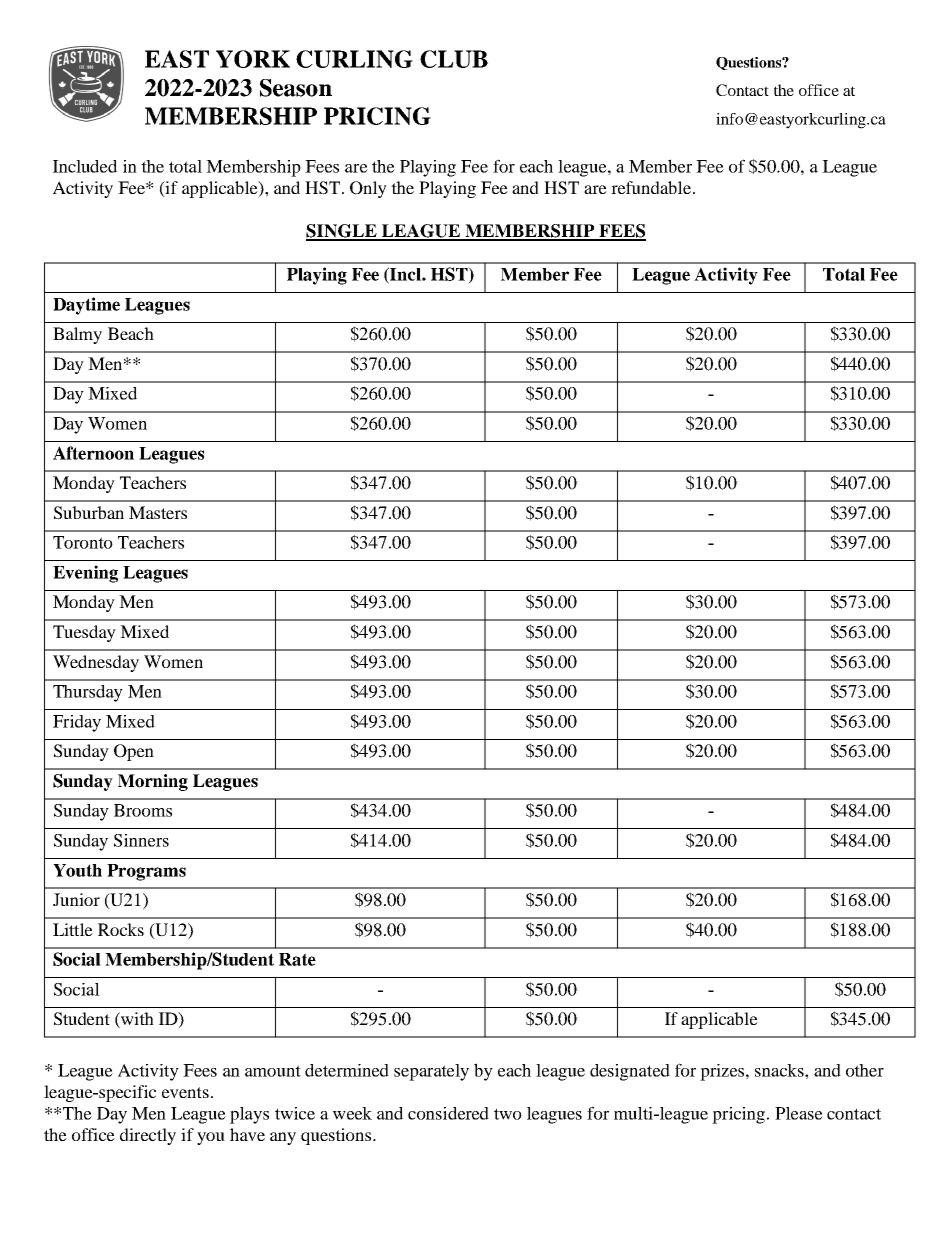 The height and width of the document is (1233, 952). Describe the element at coordinates (77, 335) in the document. I see `Balmy` at that location.
